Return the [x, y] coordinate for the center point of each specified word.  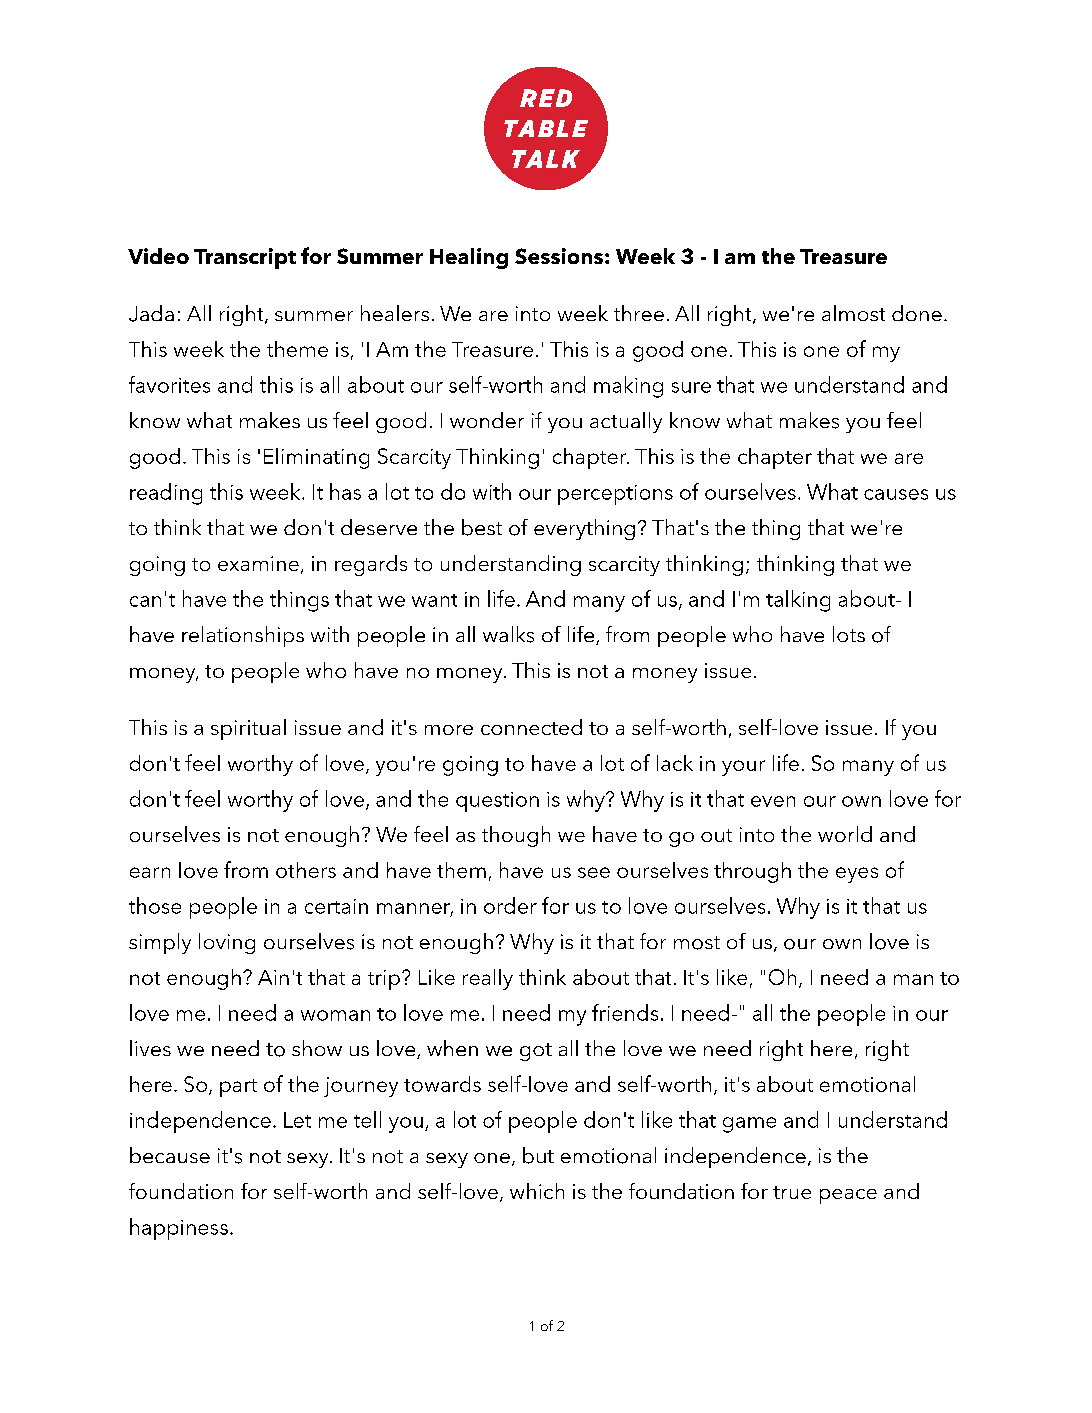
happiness [179, 1229]
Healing [469, 258]
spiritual [248, 729]
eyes [857, 875]
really [488, 979]
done [917, 313]
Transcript [245, 258]
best [482, 527]
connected [531, 727]
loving [227, 943]
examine [258, 563]
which [537, 1191]
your [743, 768]
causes [896, 494]
